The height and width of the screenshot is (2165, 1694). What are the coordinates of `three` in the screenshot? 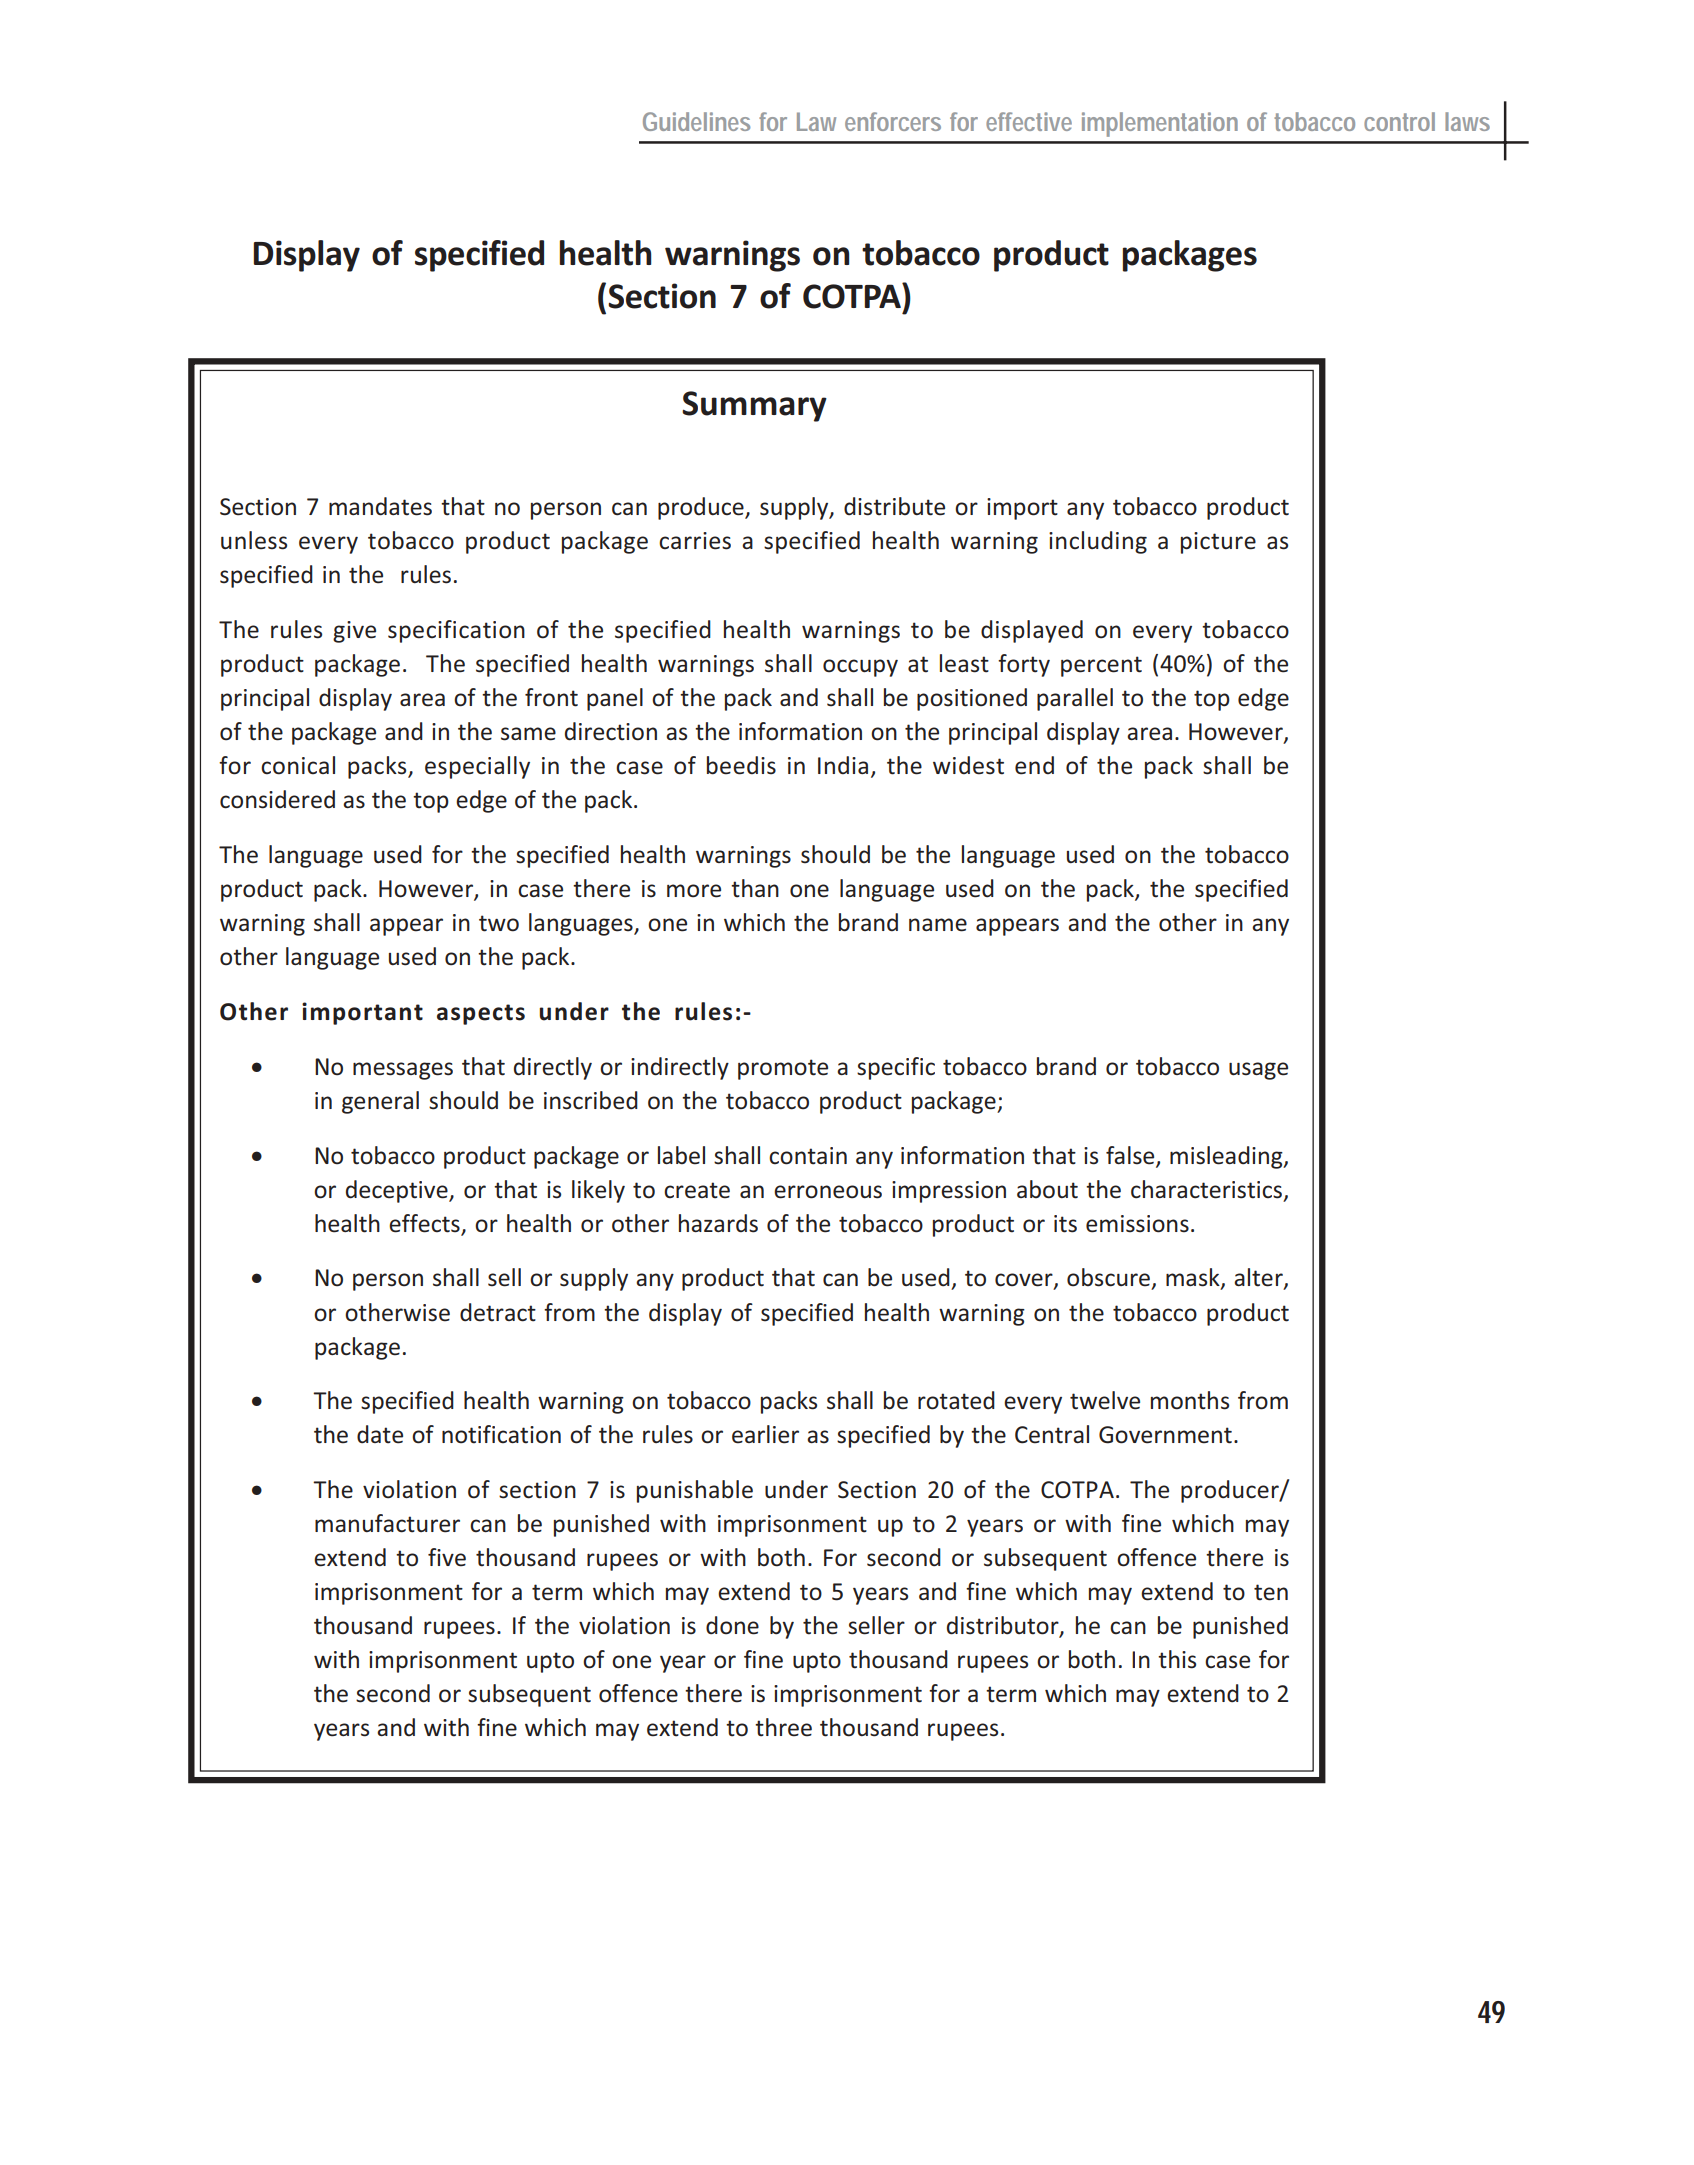 It's located at (783, 1727).
